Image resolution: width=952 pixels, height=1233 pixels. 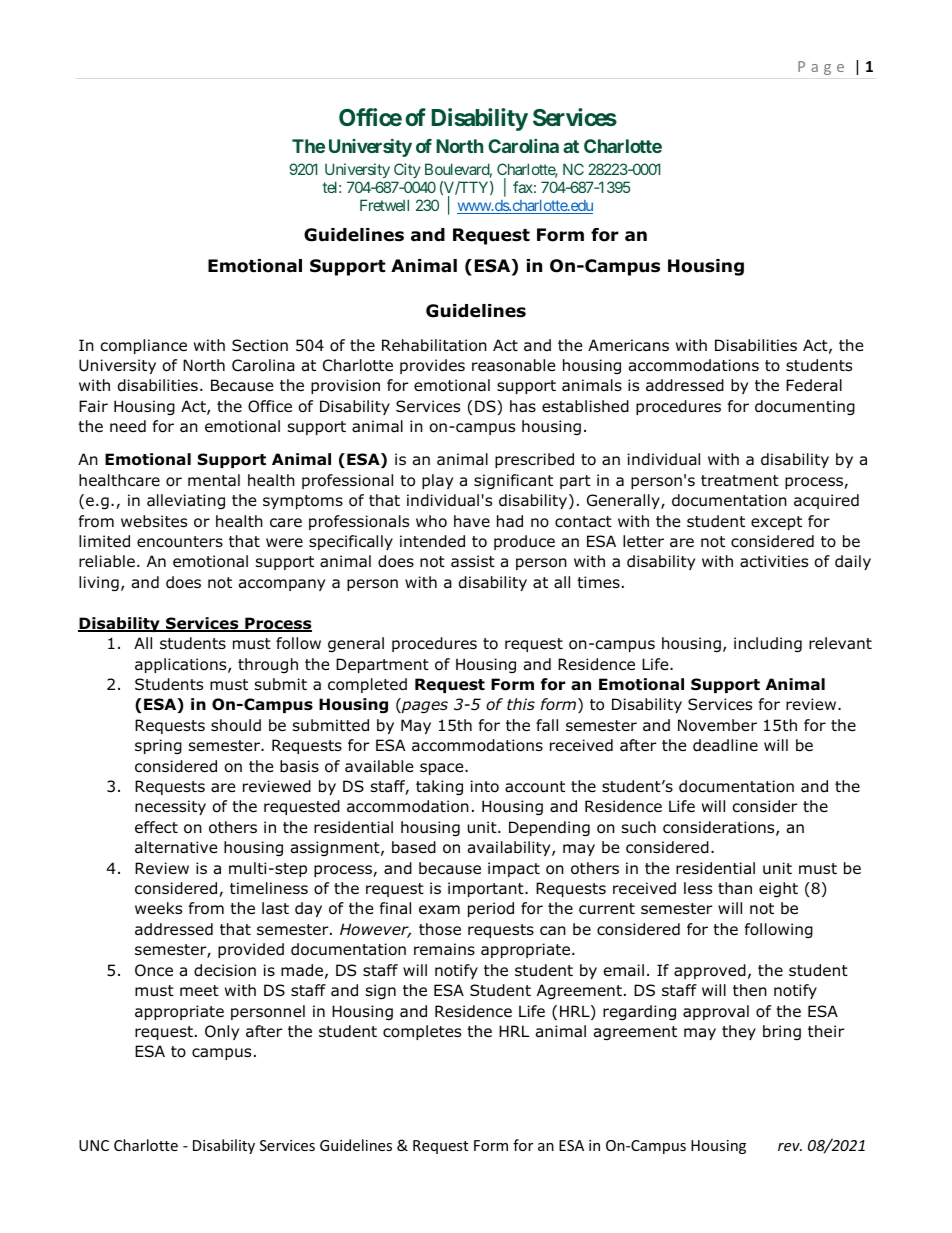 What do you see at coordinates (521, 704) in the document?
I see `this` at bounding box center [521, 704].
